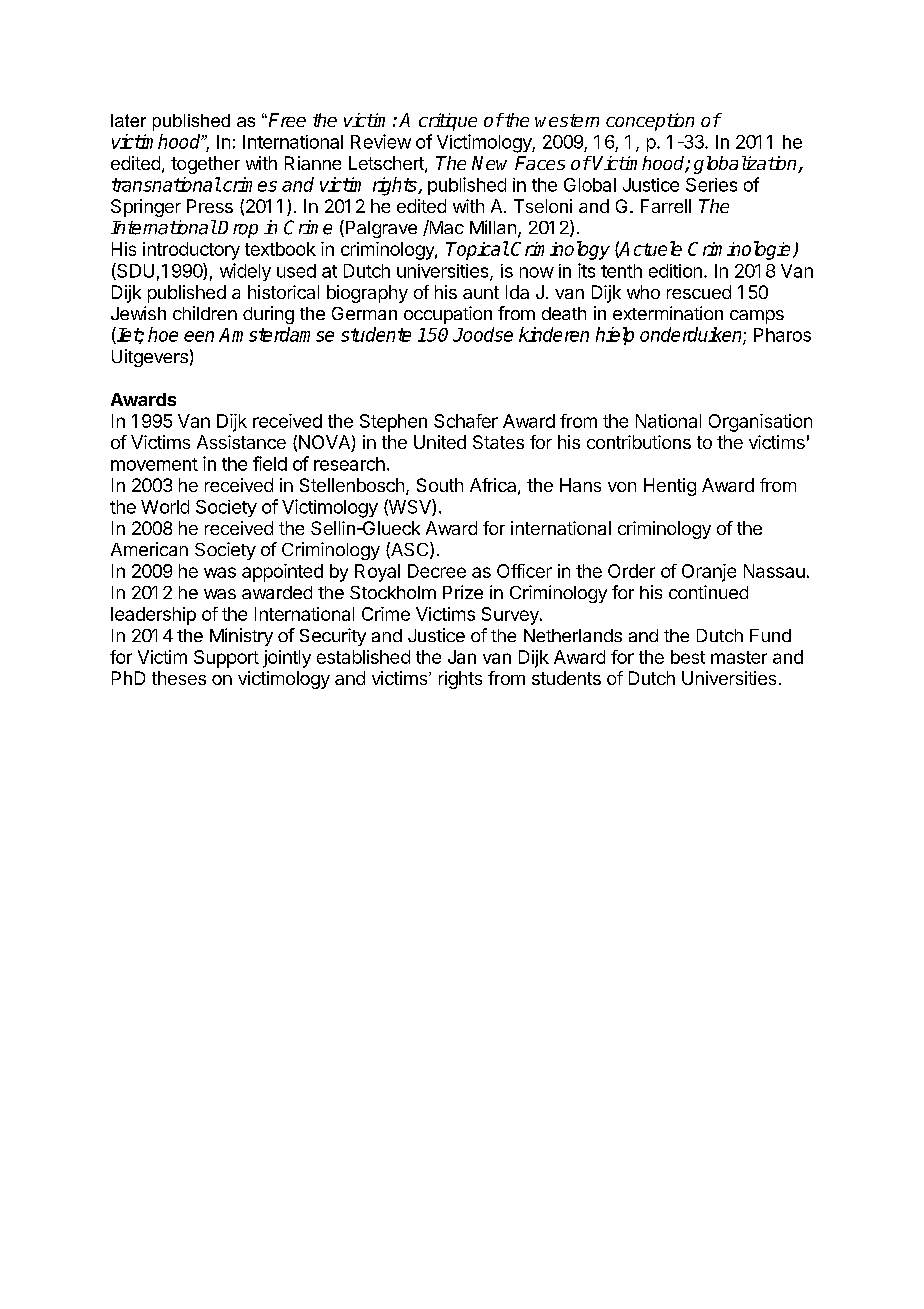 The width and height of the screenshot is (924, 1309). What do you see at coordinates (760, 423) in the screenshot?
I see `Organisation` at bounding box center [760, 423].
